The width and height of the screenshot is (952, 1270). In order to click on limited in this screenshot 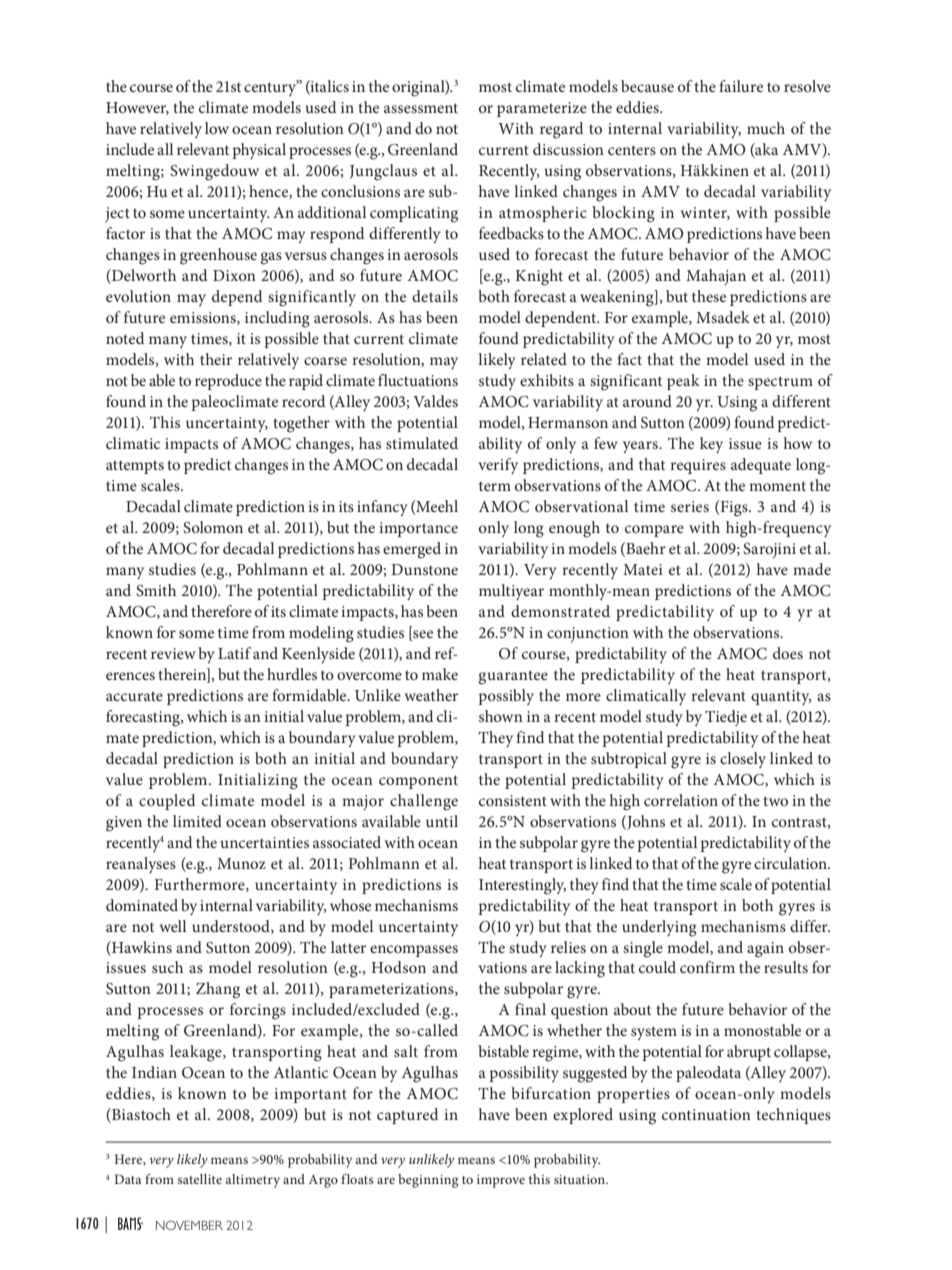, I will do `click(197, 821)`.
